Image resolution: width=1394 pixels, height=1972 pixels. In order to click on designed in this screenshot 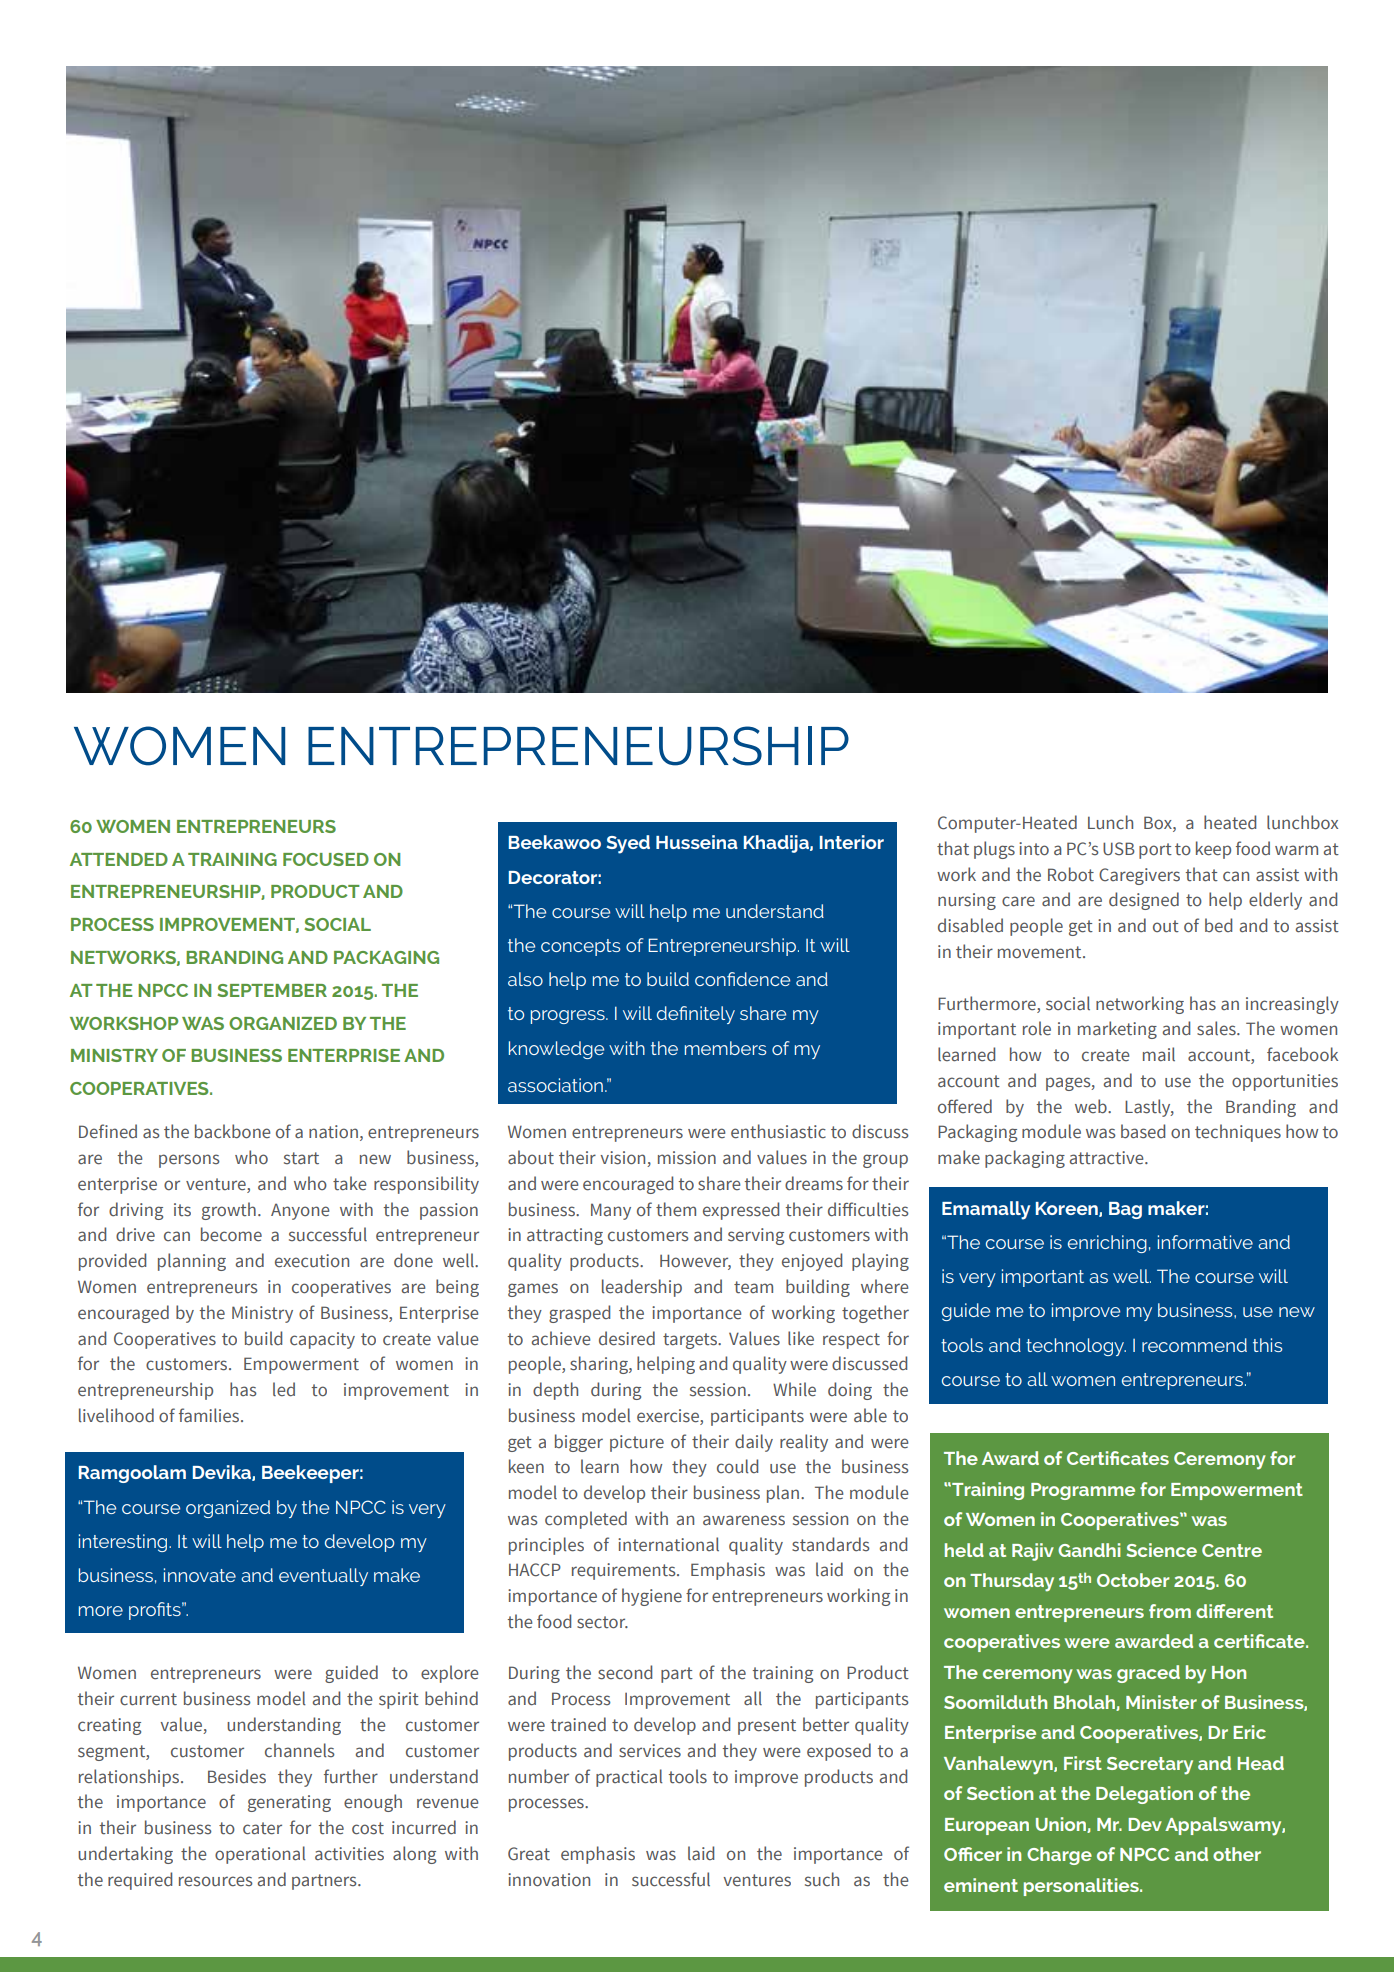, I will do `click(1144, 901)`.
